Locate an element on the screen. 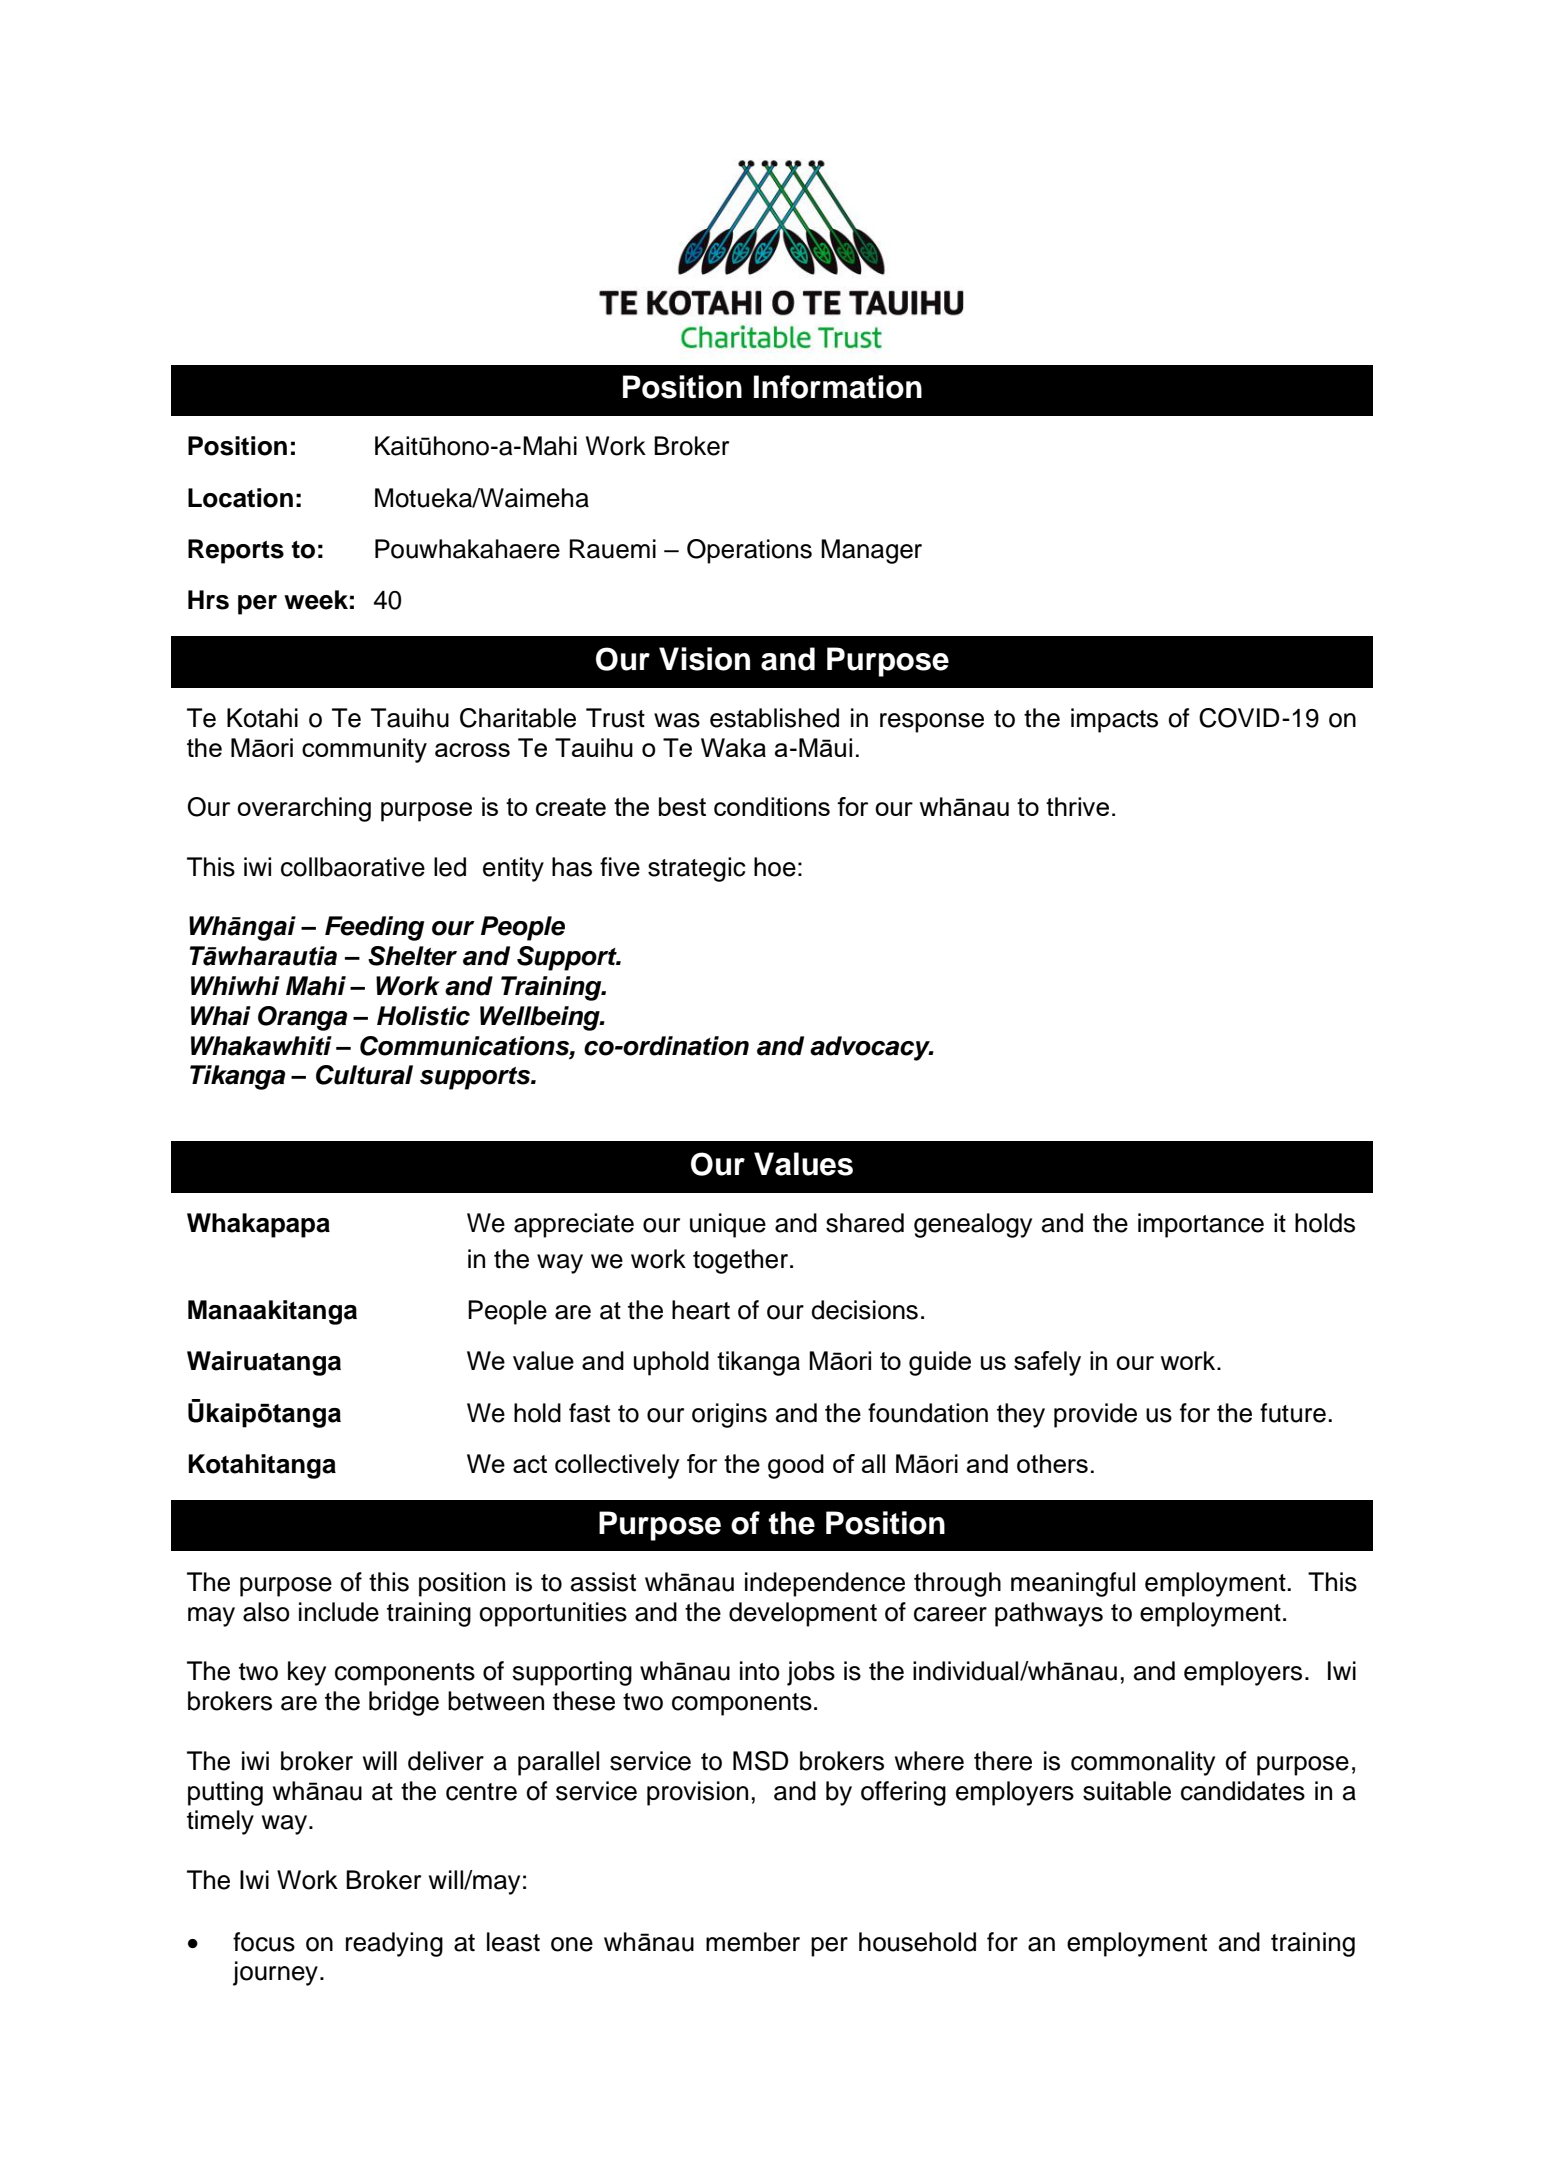 This screenshot has height=2183, width=1544. member is located at coordinates (753, 1942).
